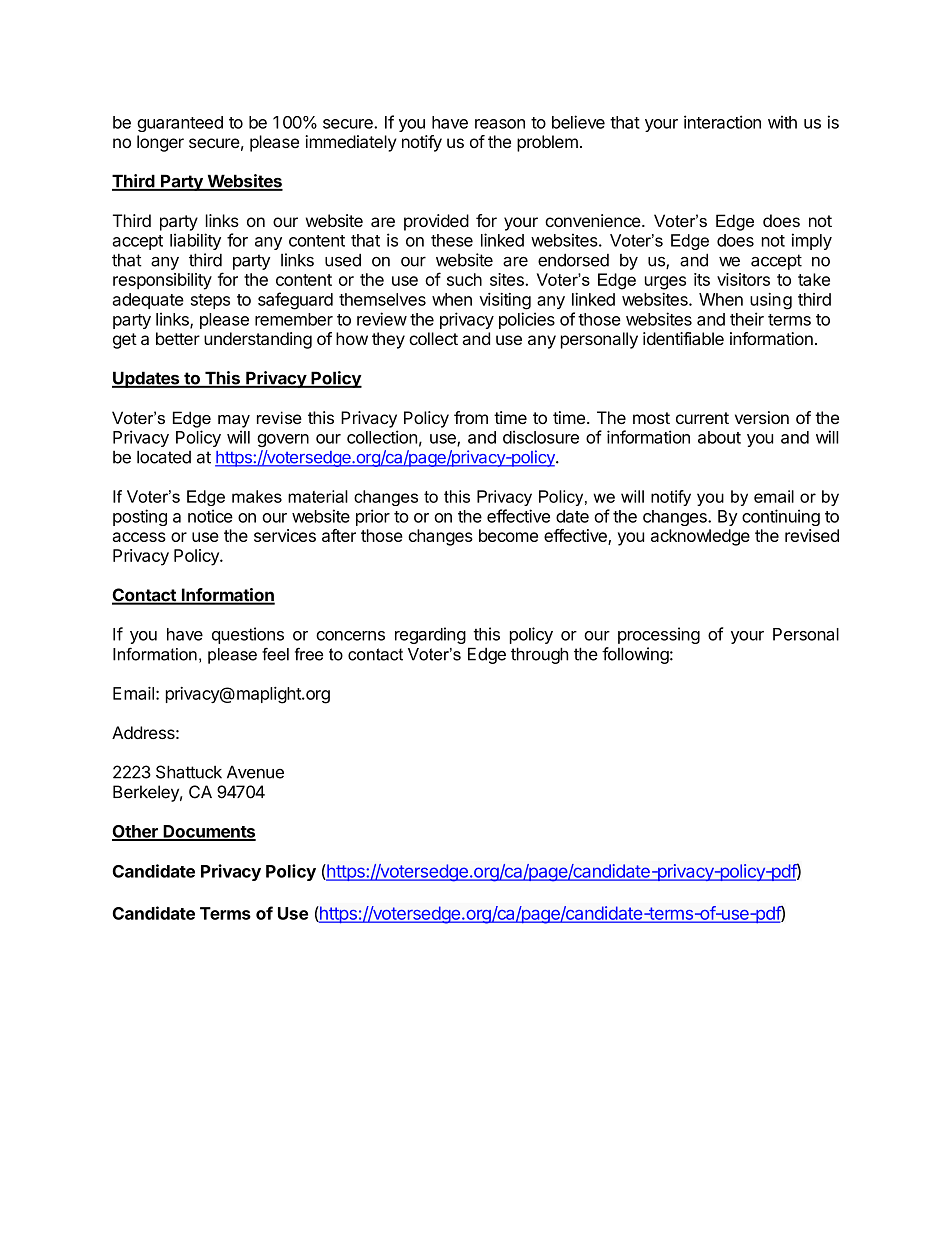 The image size is (952, 1233). I want to click on guaranteed, so click(180, 124).
